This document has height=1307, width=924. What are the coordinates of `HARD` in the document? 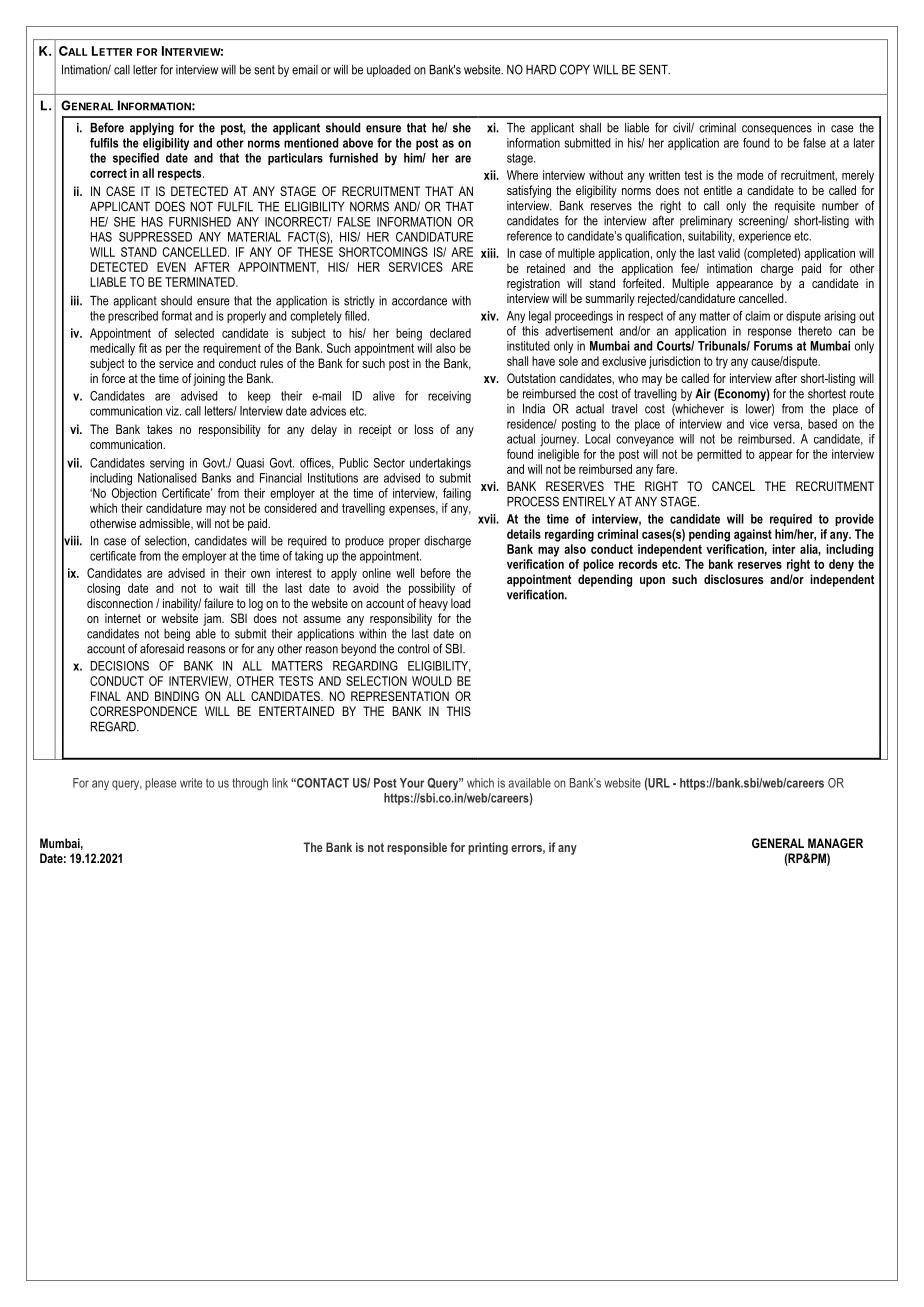 It's located at (541, 70).
